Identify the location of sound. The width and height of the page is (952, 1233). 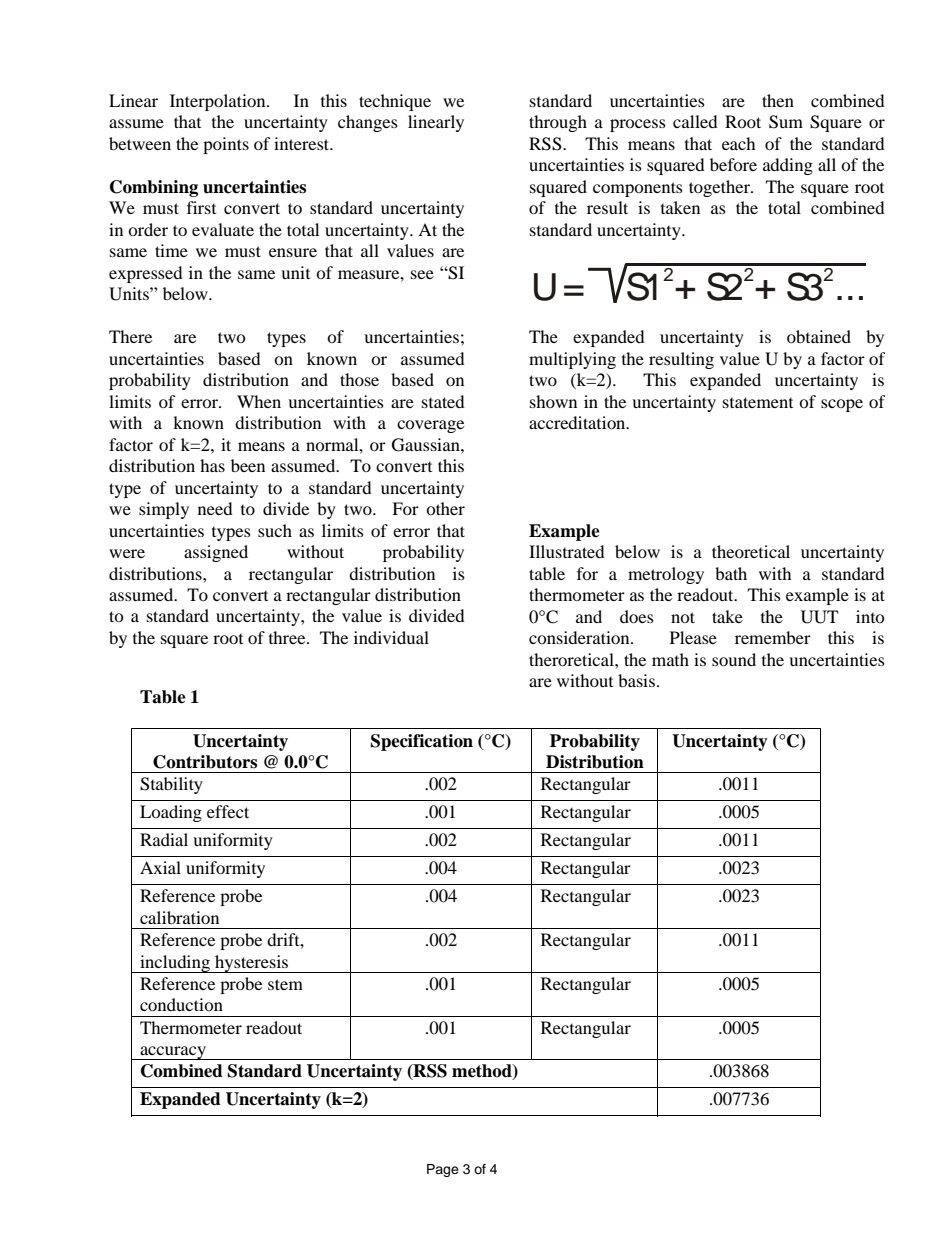
(734, 659).
